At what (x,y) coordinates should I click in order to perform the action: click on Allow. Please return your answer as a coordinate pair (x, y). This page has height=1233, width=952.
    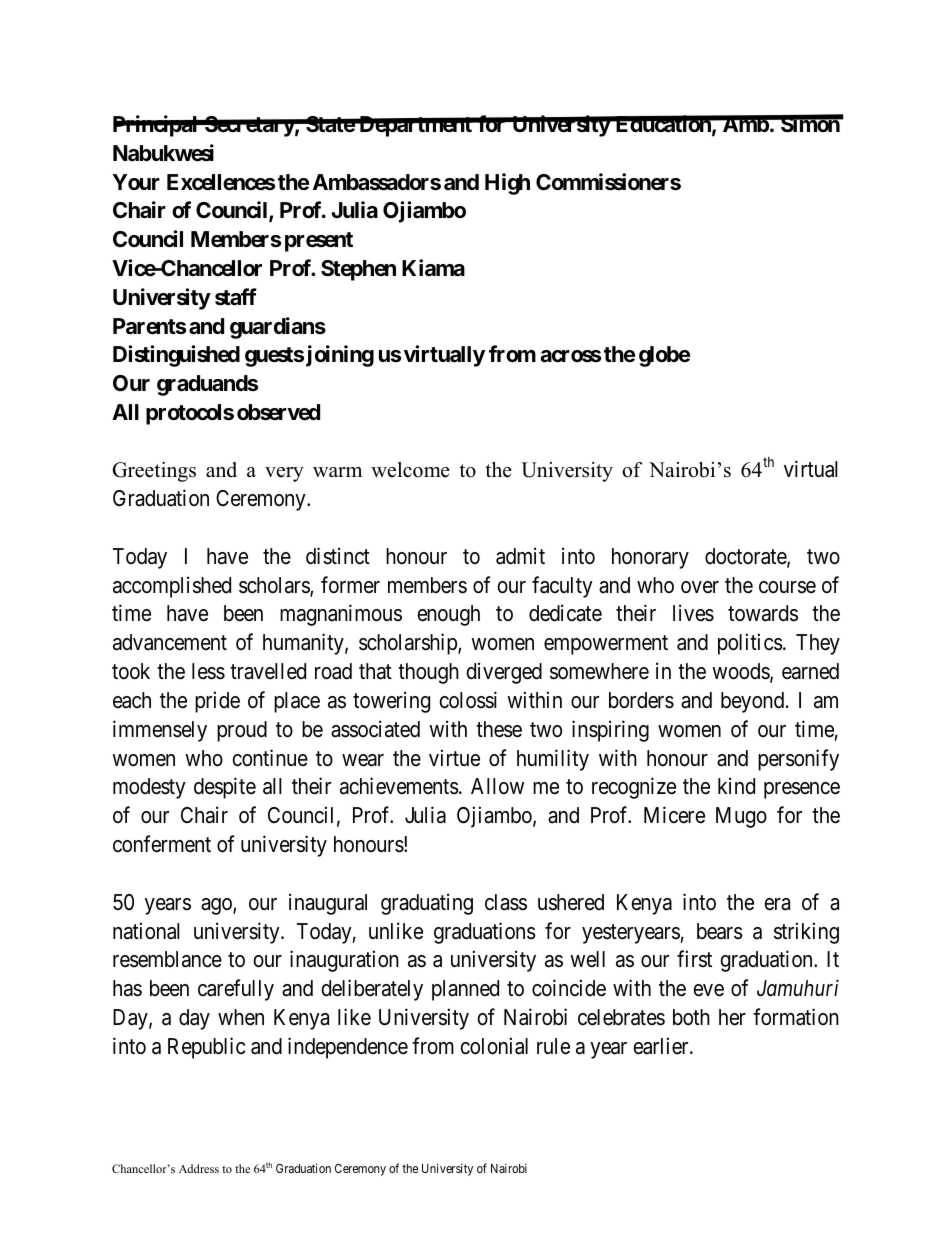
    Looking at the image, I should click on (497, 786).
